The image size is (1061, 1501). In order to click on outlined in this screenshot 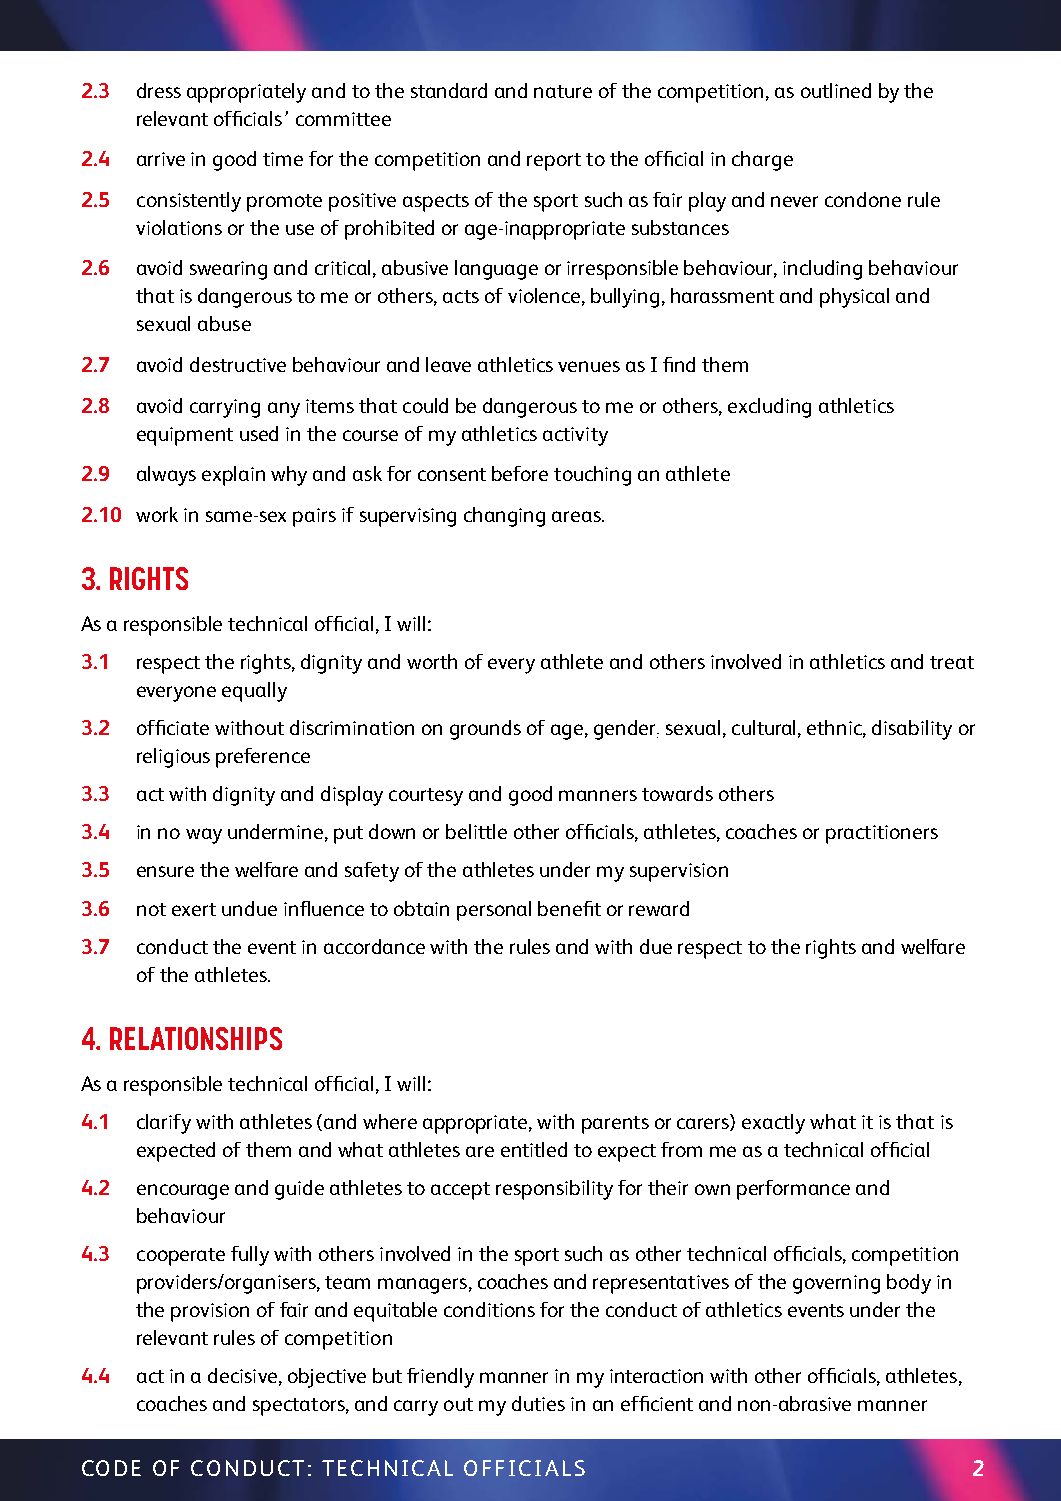, I will do `click(836, 90)`.
